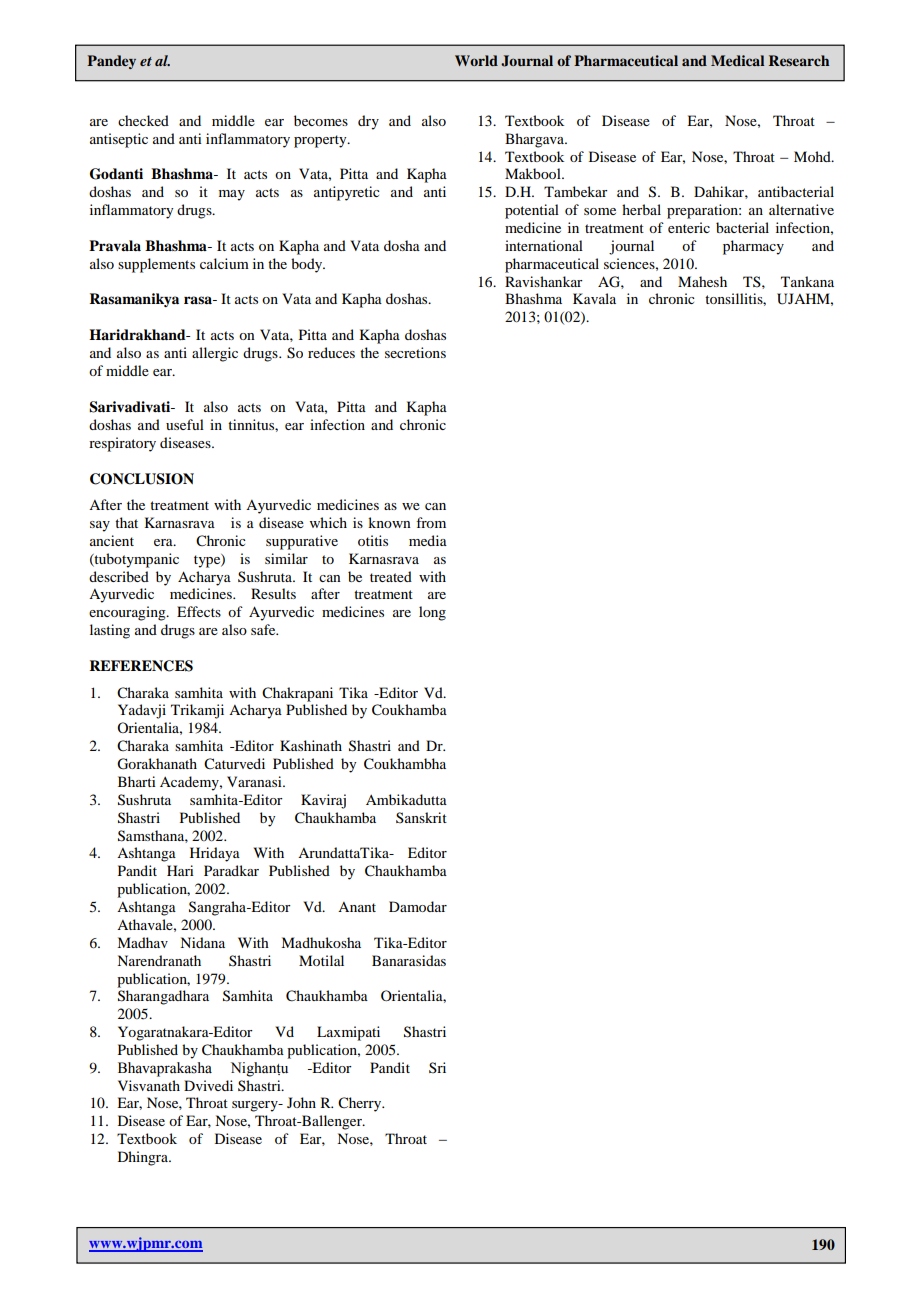 Image resolution: width=924 pixels, height=1308 pixels. Describe the element at coordinates (437, 1067) in the screenshot. I see `Sri` at that location.
